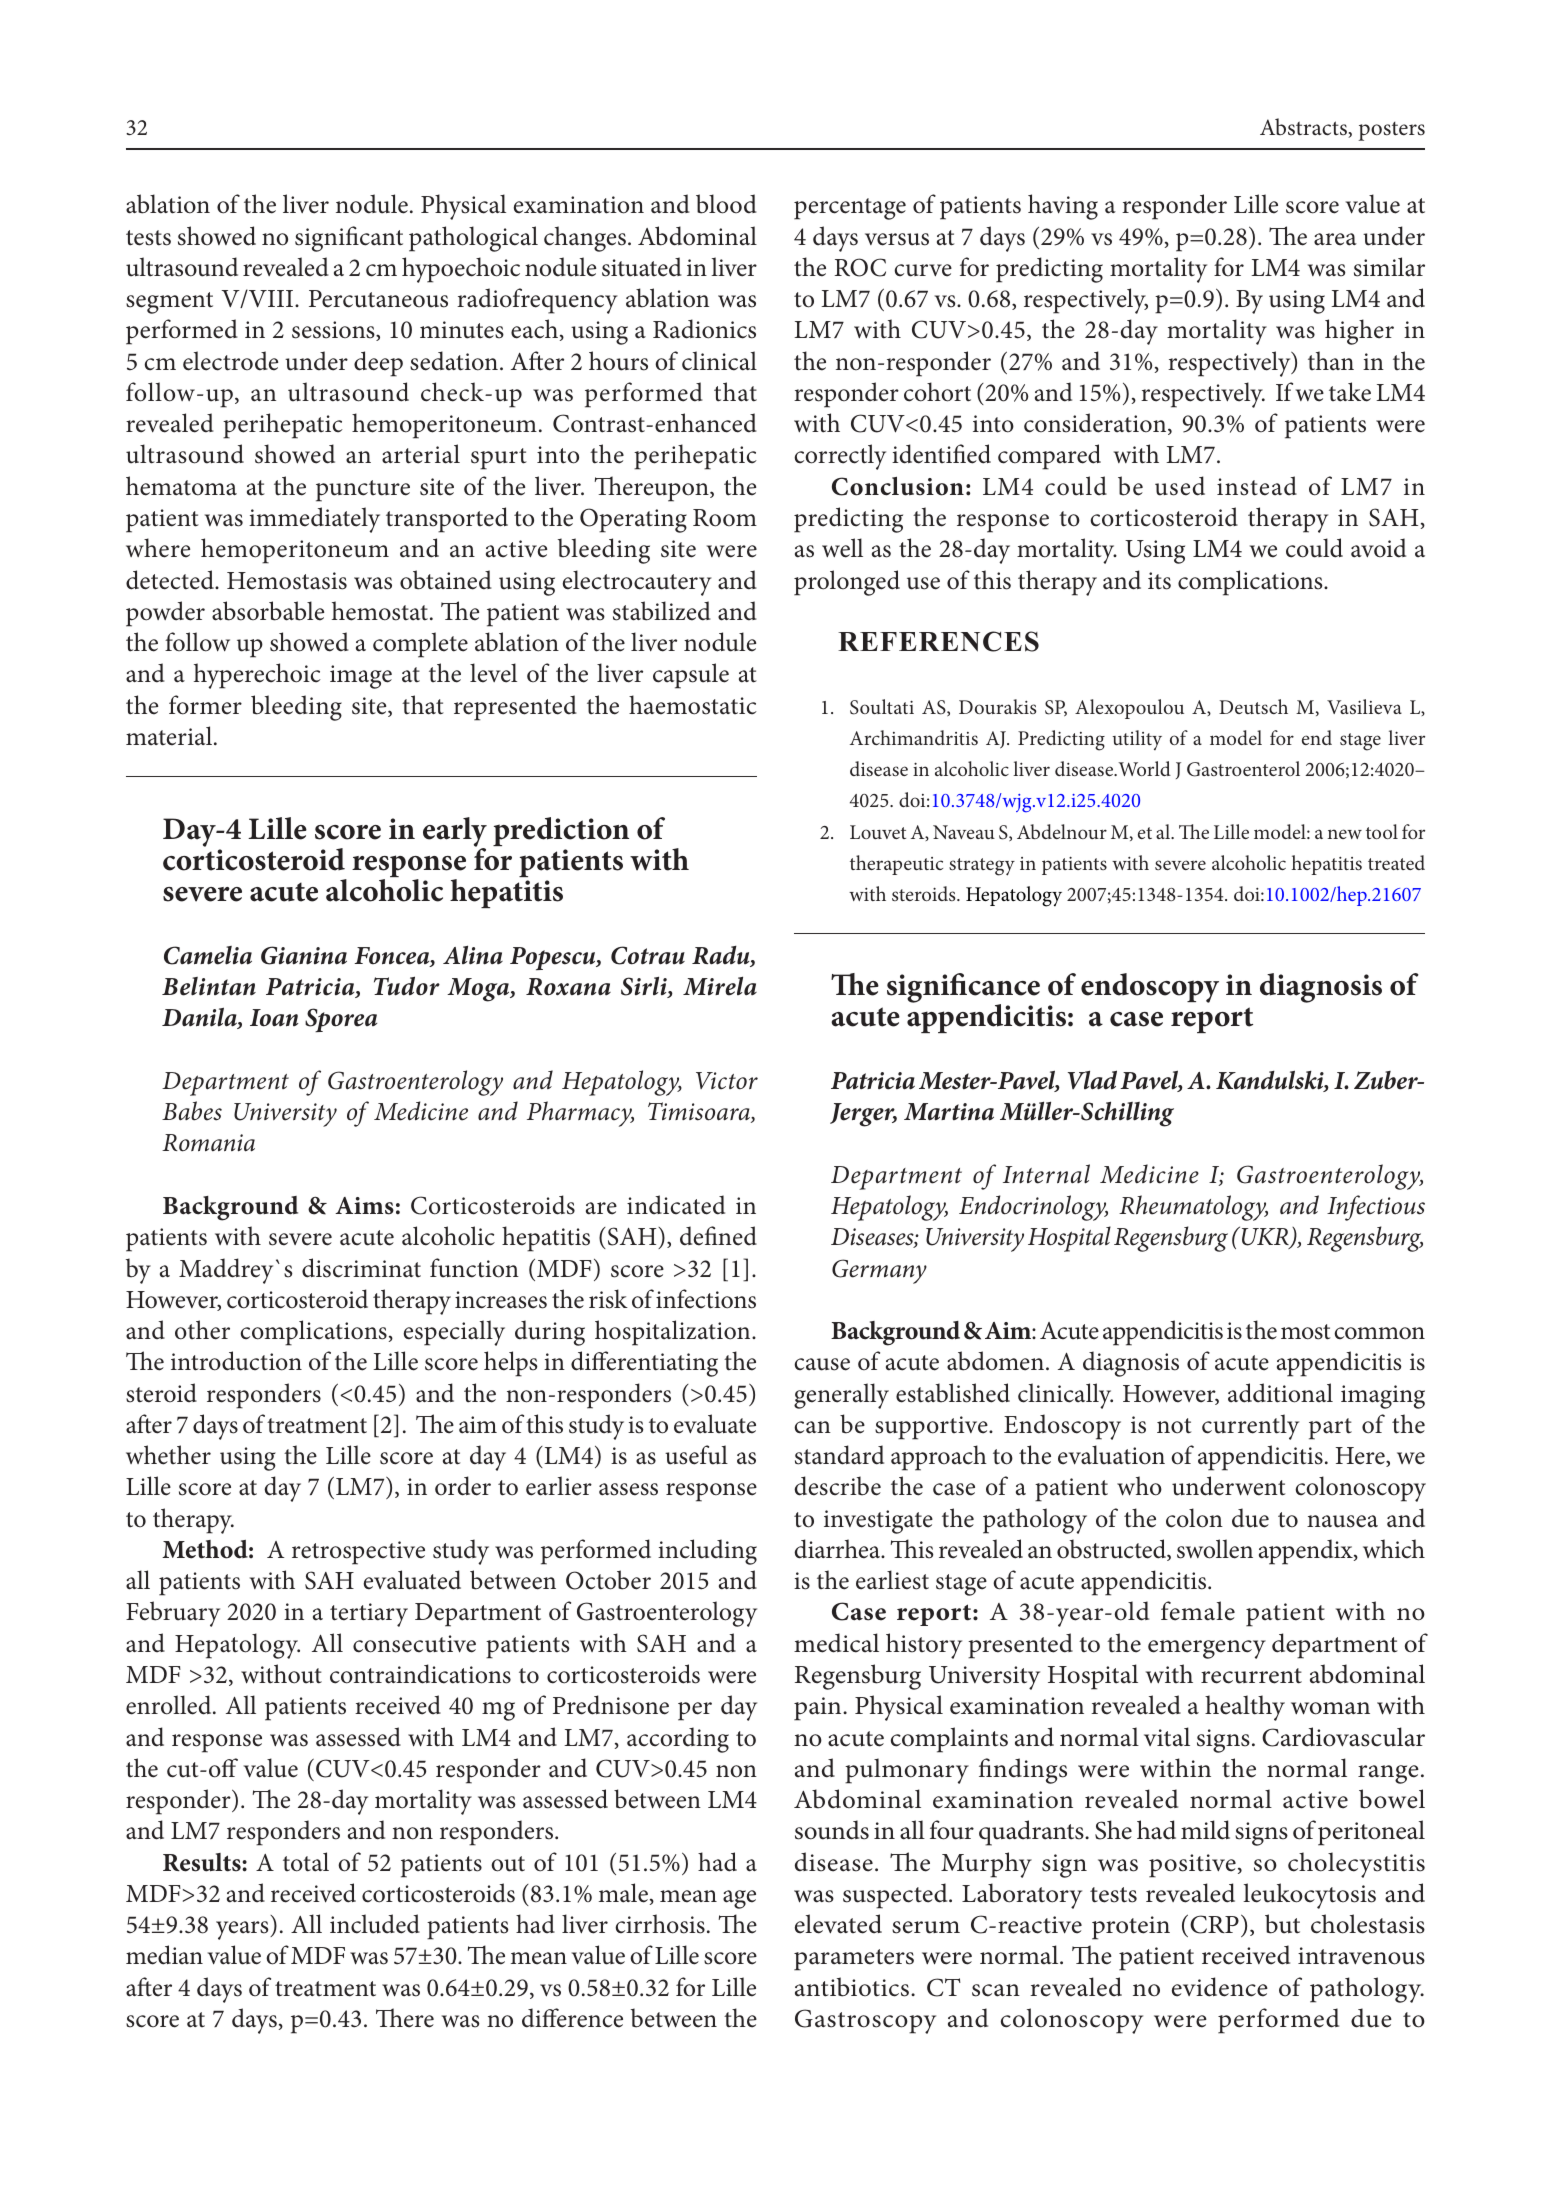  Describe the element at coordinates (854, 1960) in the screenshot. I see `parameters` at that location.
